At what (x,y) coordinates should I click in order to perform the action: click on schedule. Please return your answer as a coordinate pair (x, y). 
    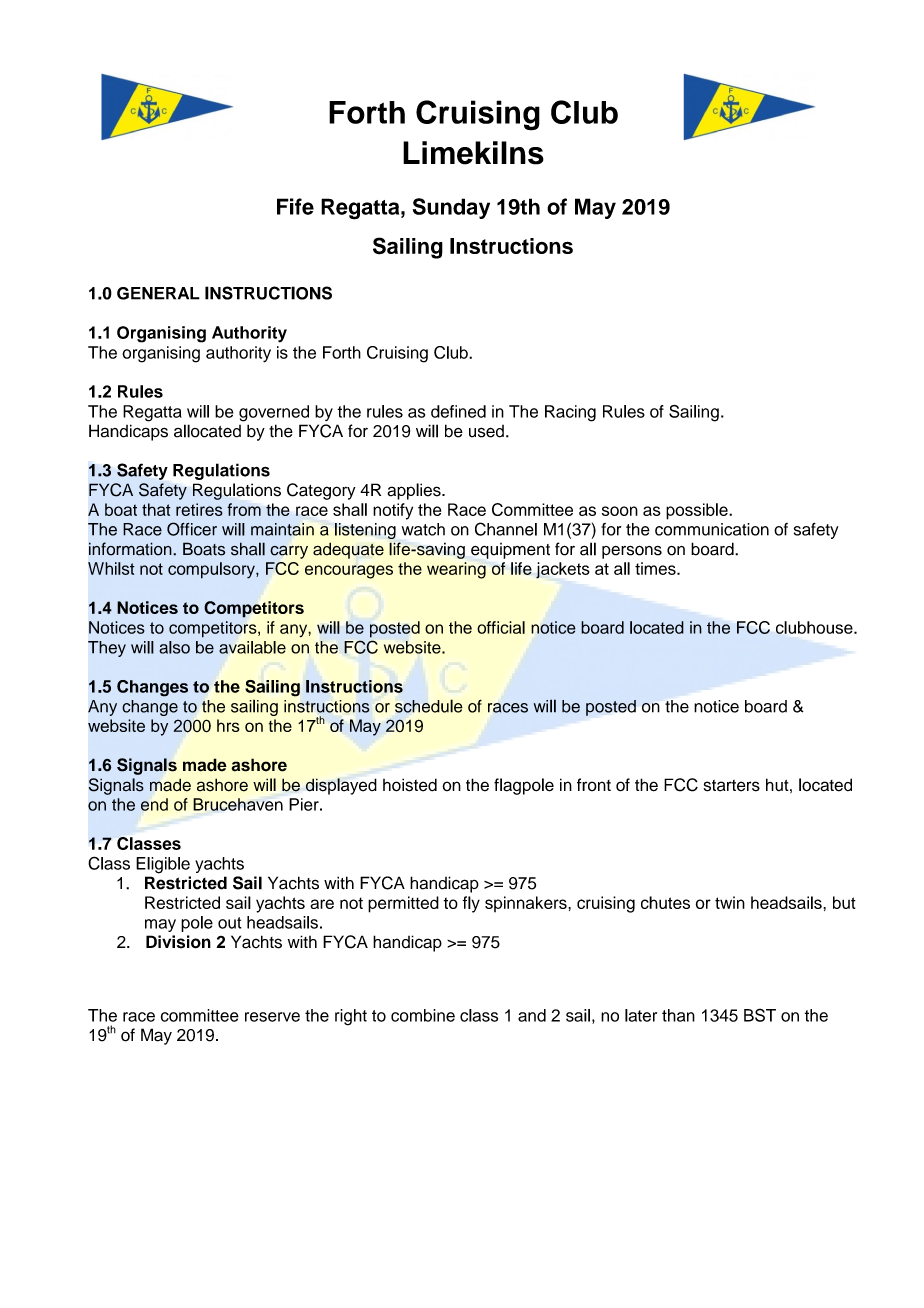
    Looking at the image, I should click on (429, 706).
